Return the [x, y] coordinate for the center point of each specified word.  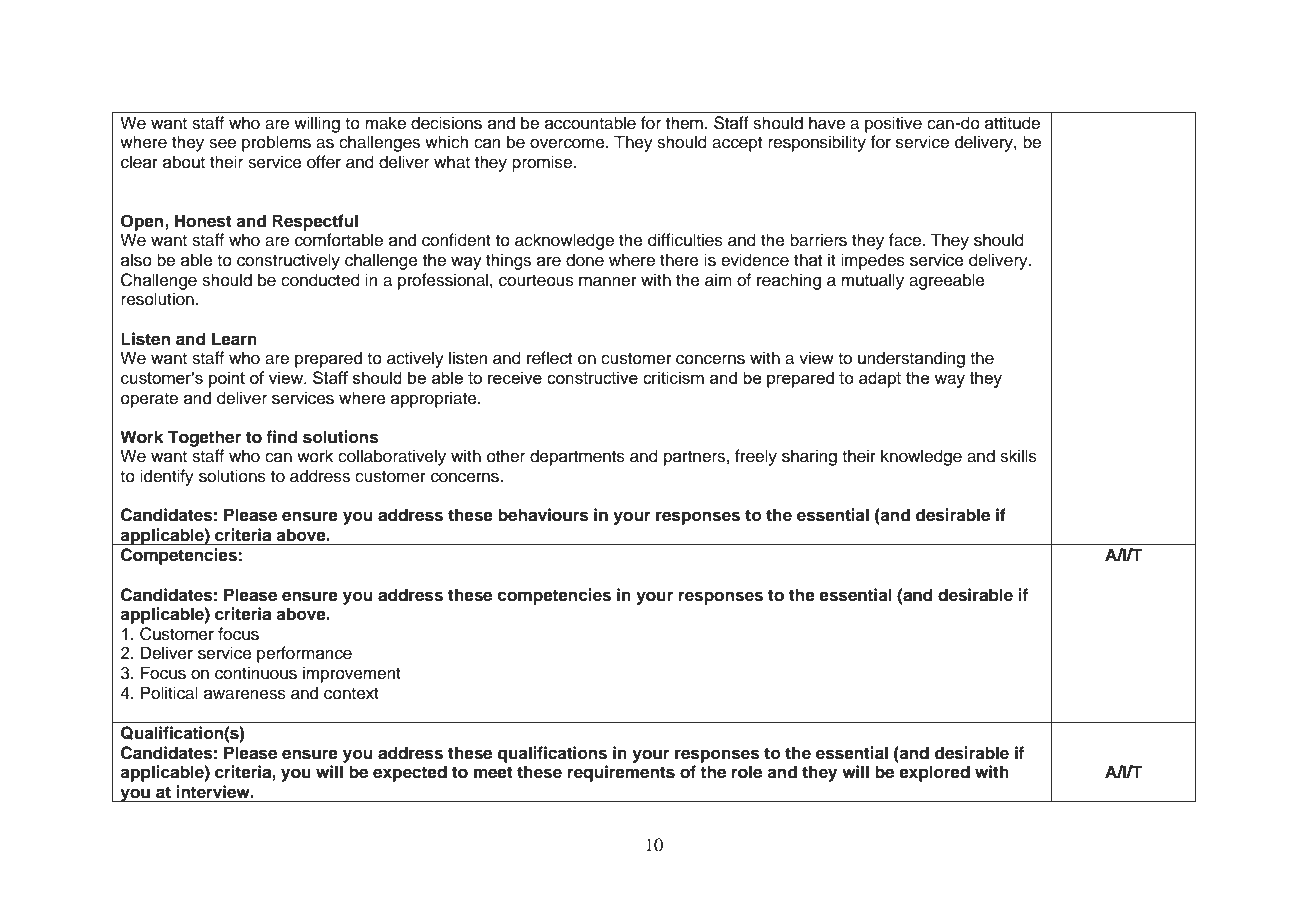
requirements [621, 773]
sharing [809, 457]
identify [167, 477]
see [222, 143]
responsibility [817, 143]
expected [410, 773]
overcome [568, 143]
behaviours [543, 515]
